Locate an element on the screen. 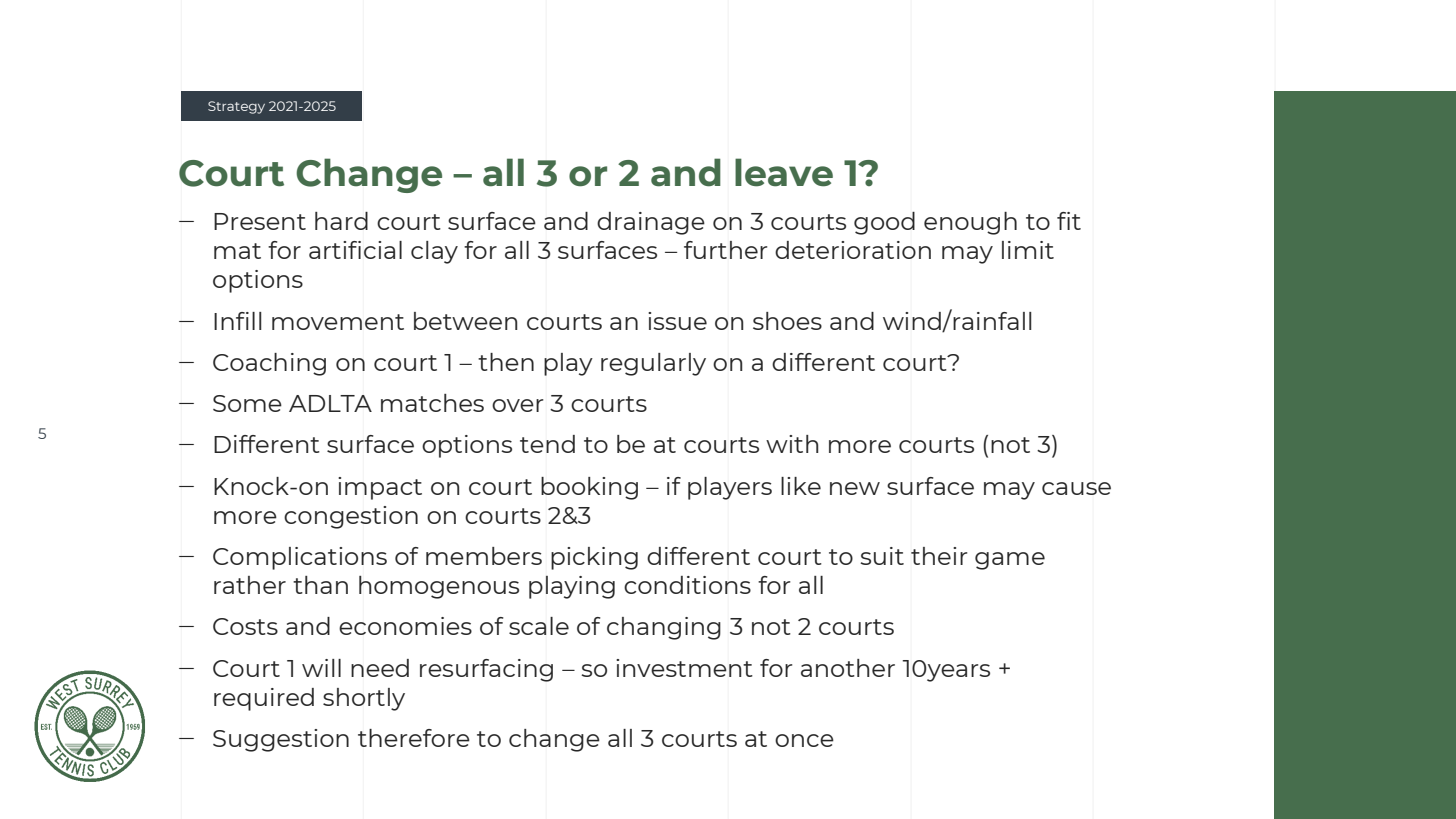 This screenshot has width=1456, height=819. regularly is located at coordinates (653, 364).
